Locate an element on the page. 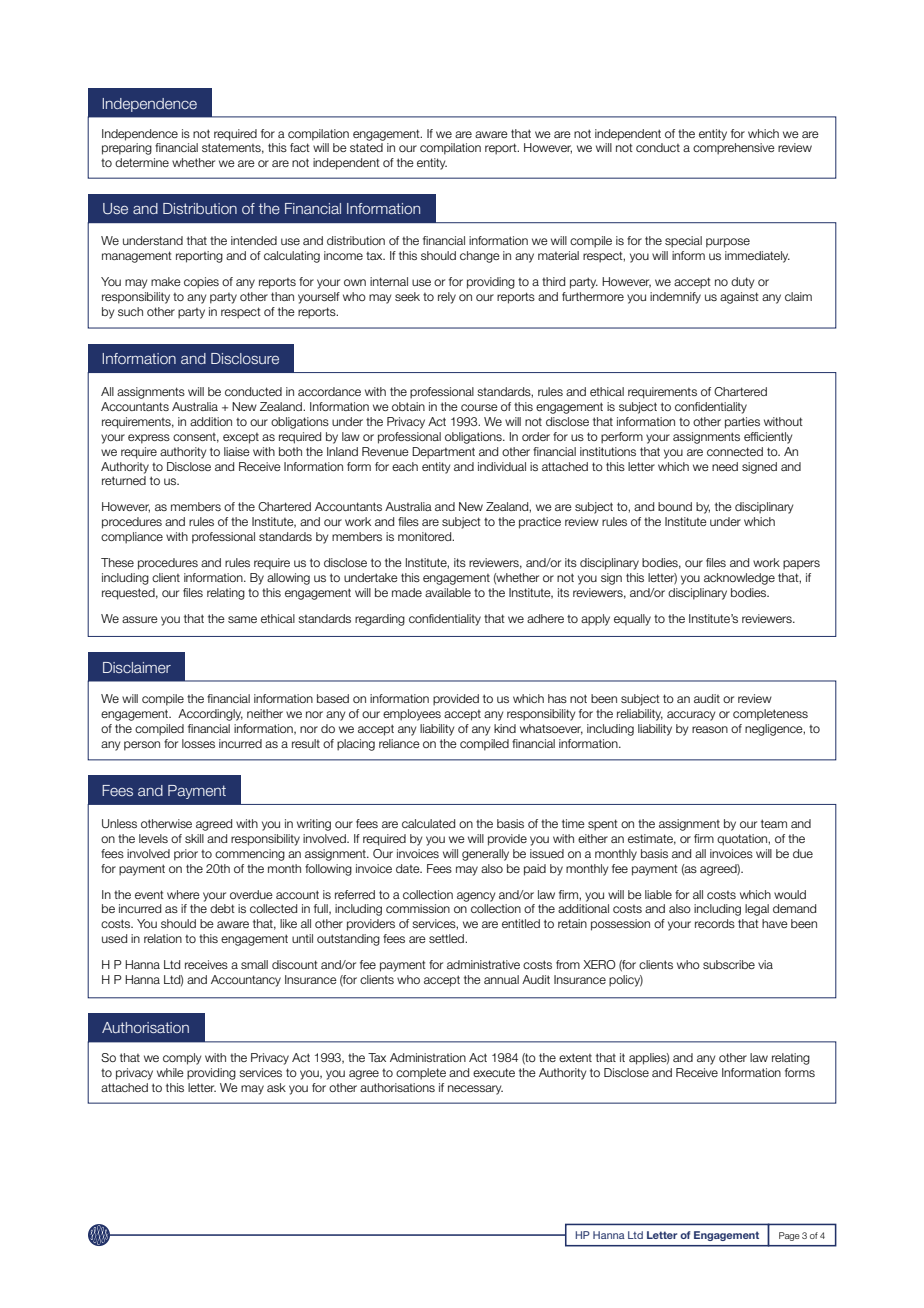  connected is located at coordinates (735, 451).
